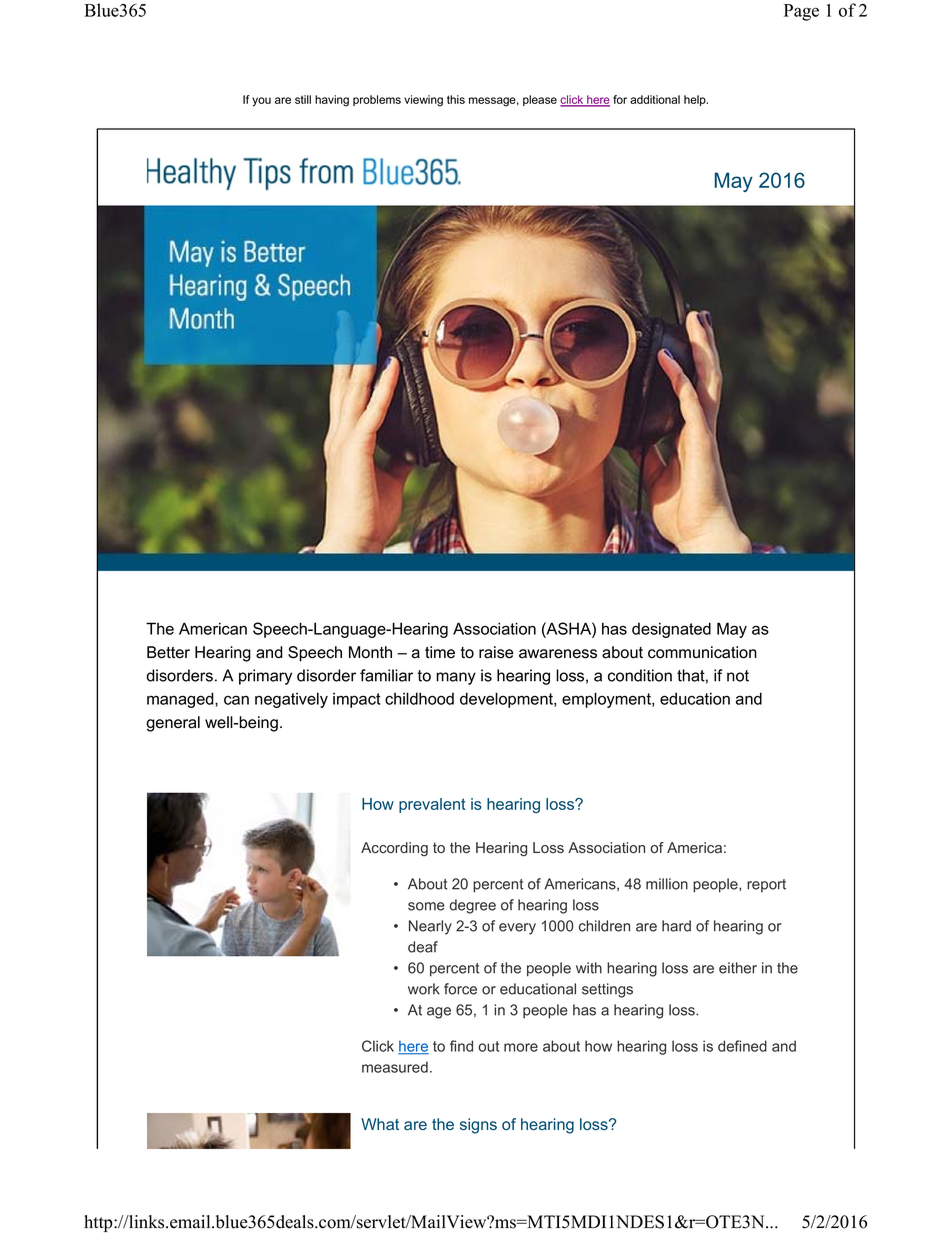  I want to click on What, so click(380, 1124).
